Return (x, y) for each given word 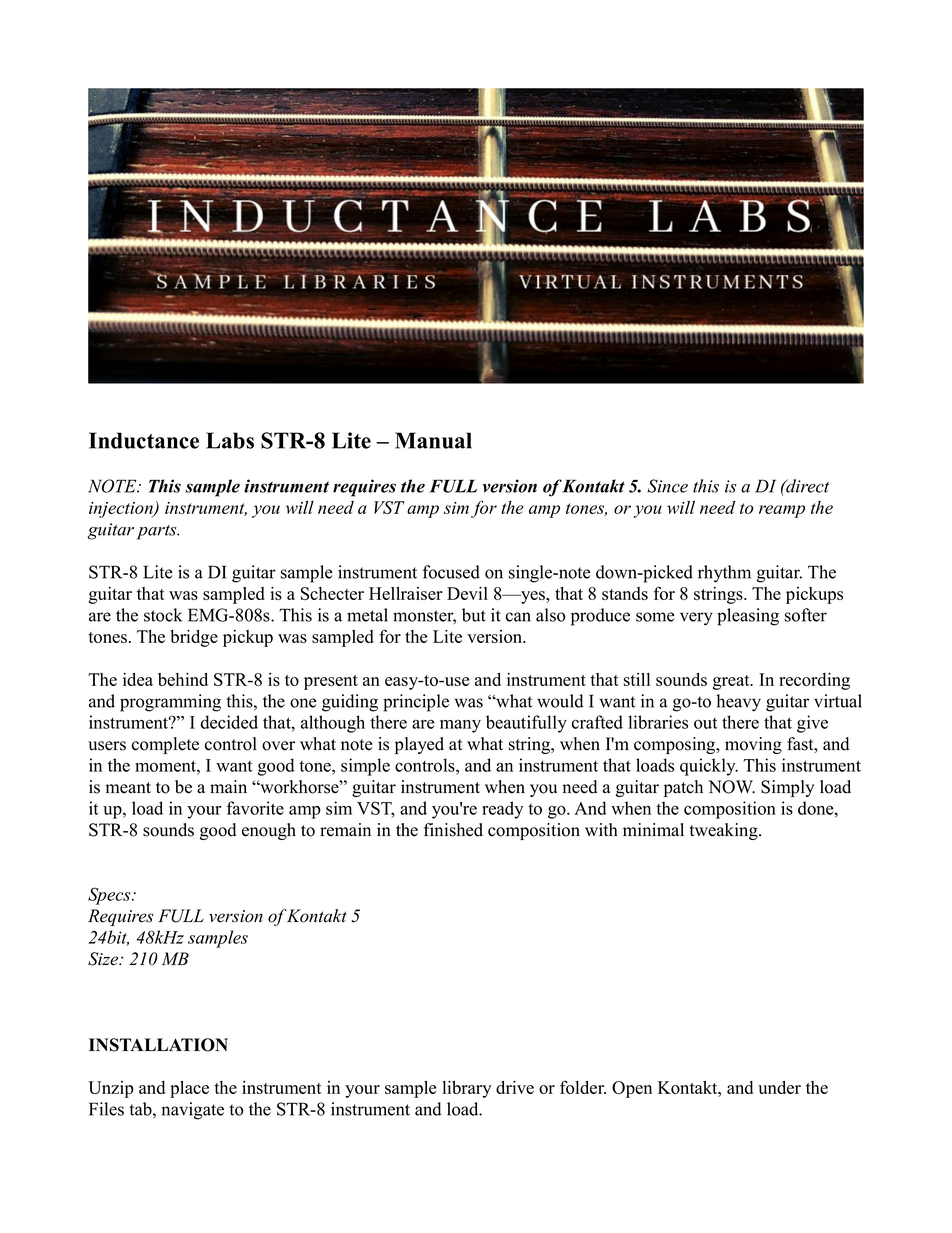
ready (502, 810)
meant (128, 788)
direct (806, 486)
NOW (731, 787)
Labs (230, 440)
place (189, 1089)
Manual (433, 440)
